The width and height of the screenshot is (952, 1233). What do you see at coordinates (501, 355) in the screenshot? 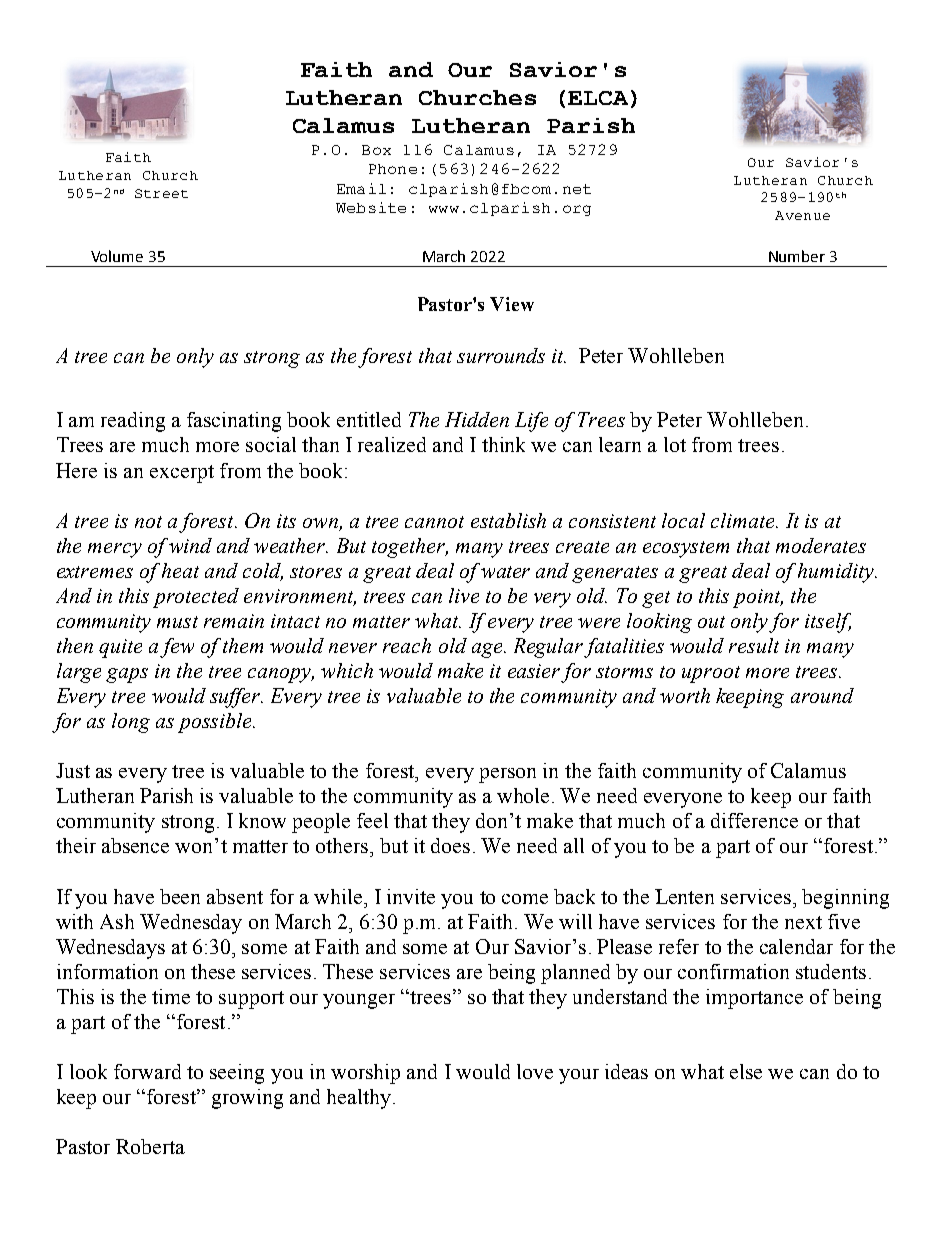
I see `surrounds` at bounding box center [501, 355].
